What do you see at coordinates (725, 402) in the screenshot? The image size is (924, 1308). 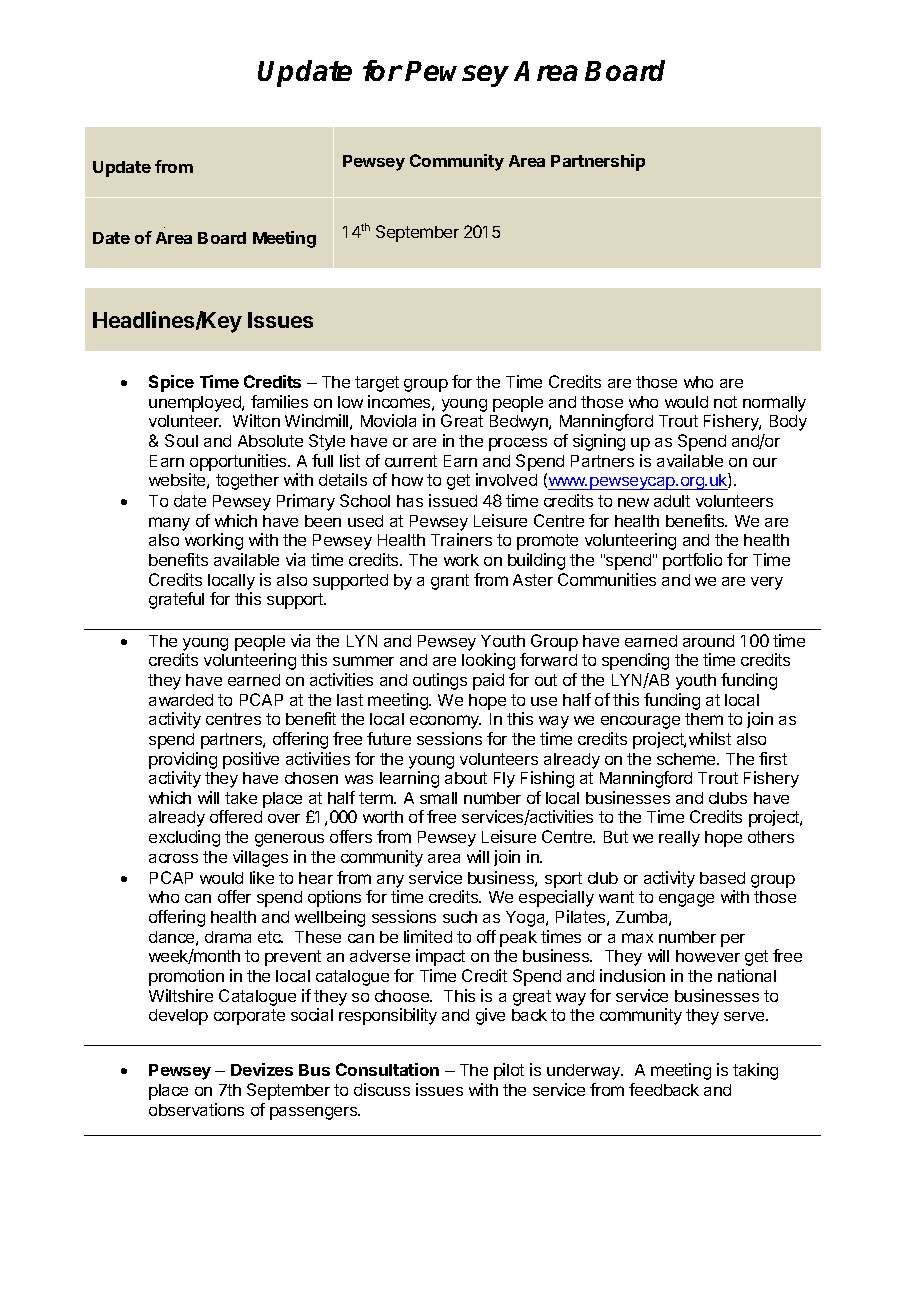 I see `not` at bounding box center [725, 402].
